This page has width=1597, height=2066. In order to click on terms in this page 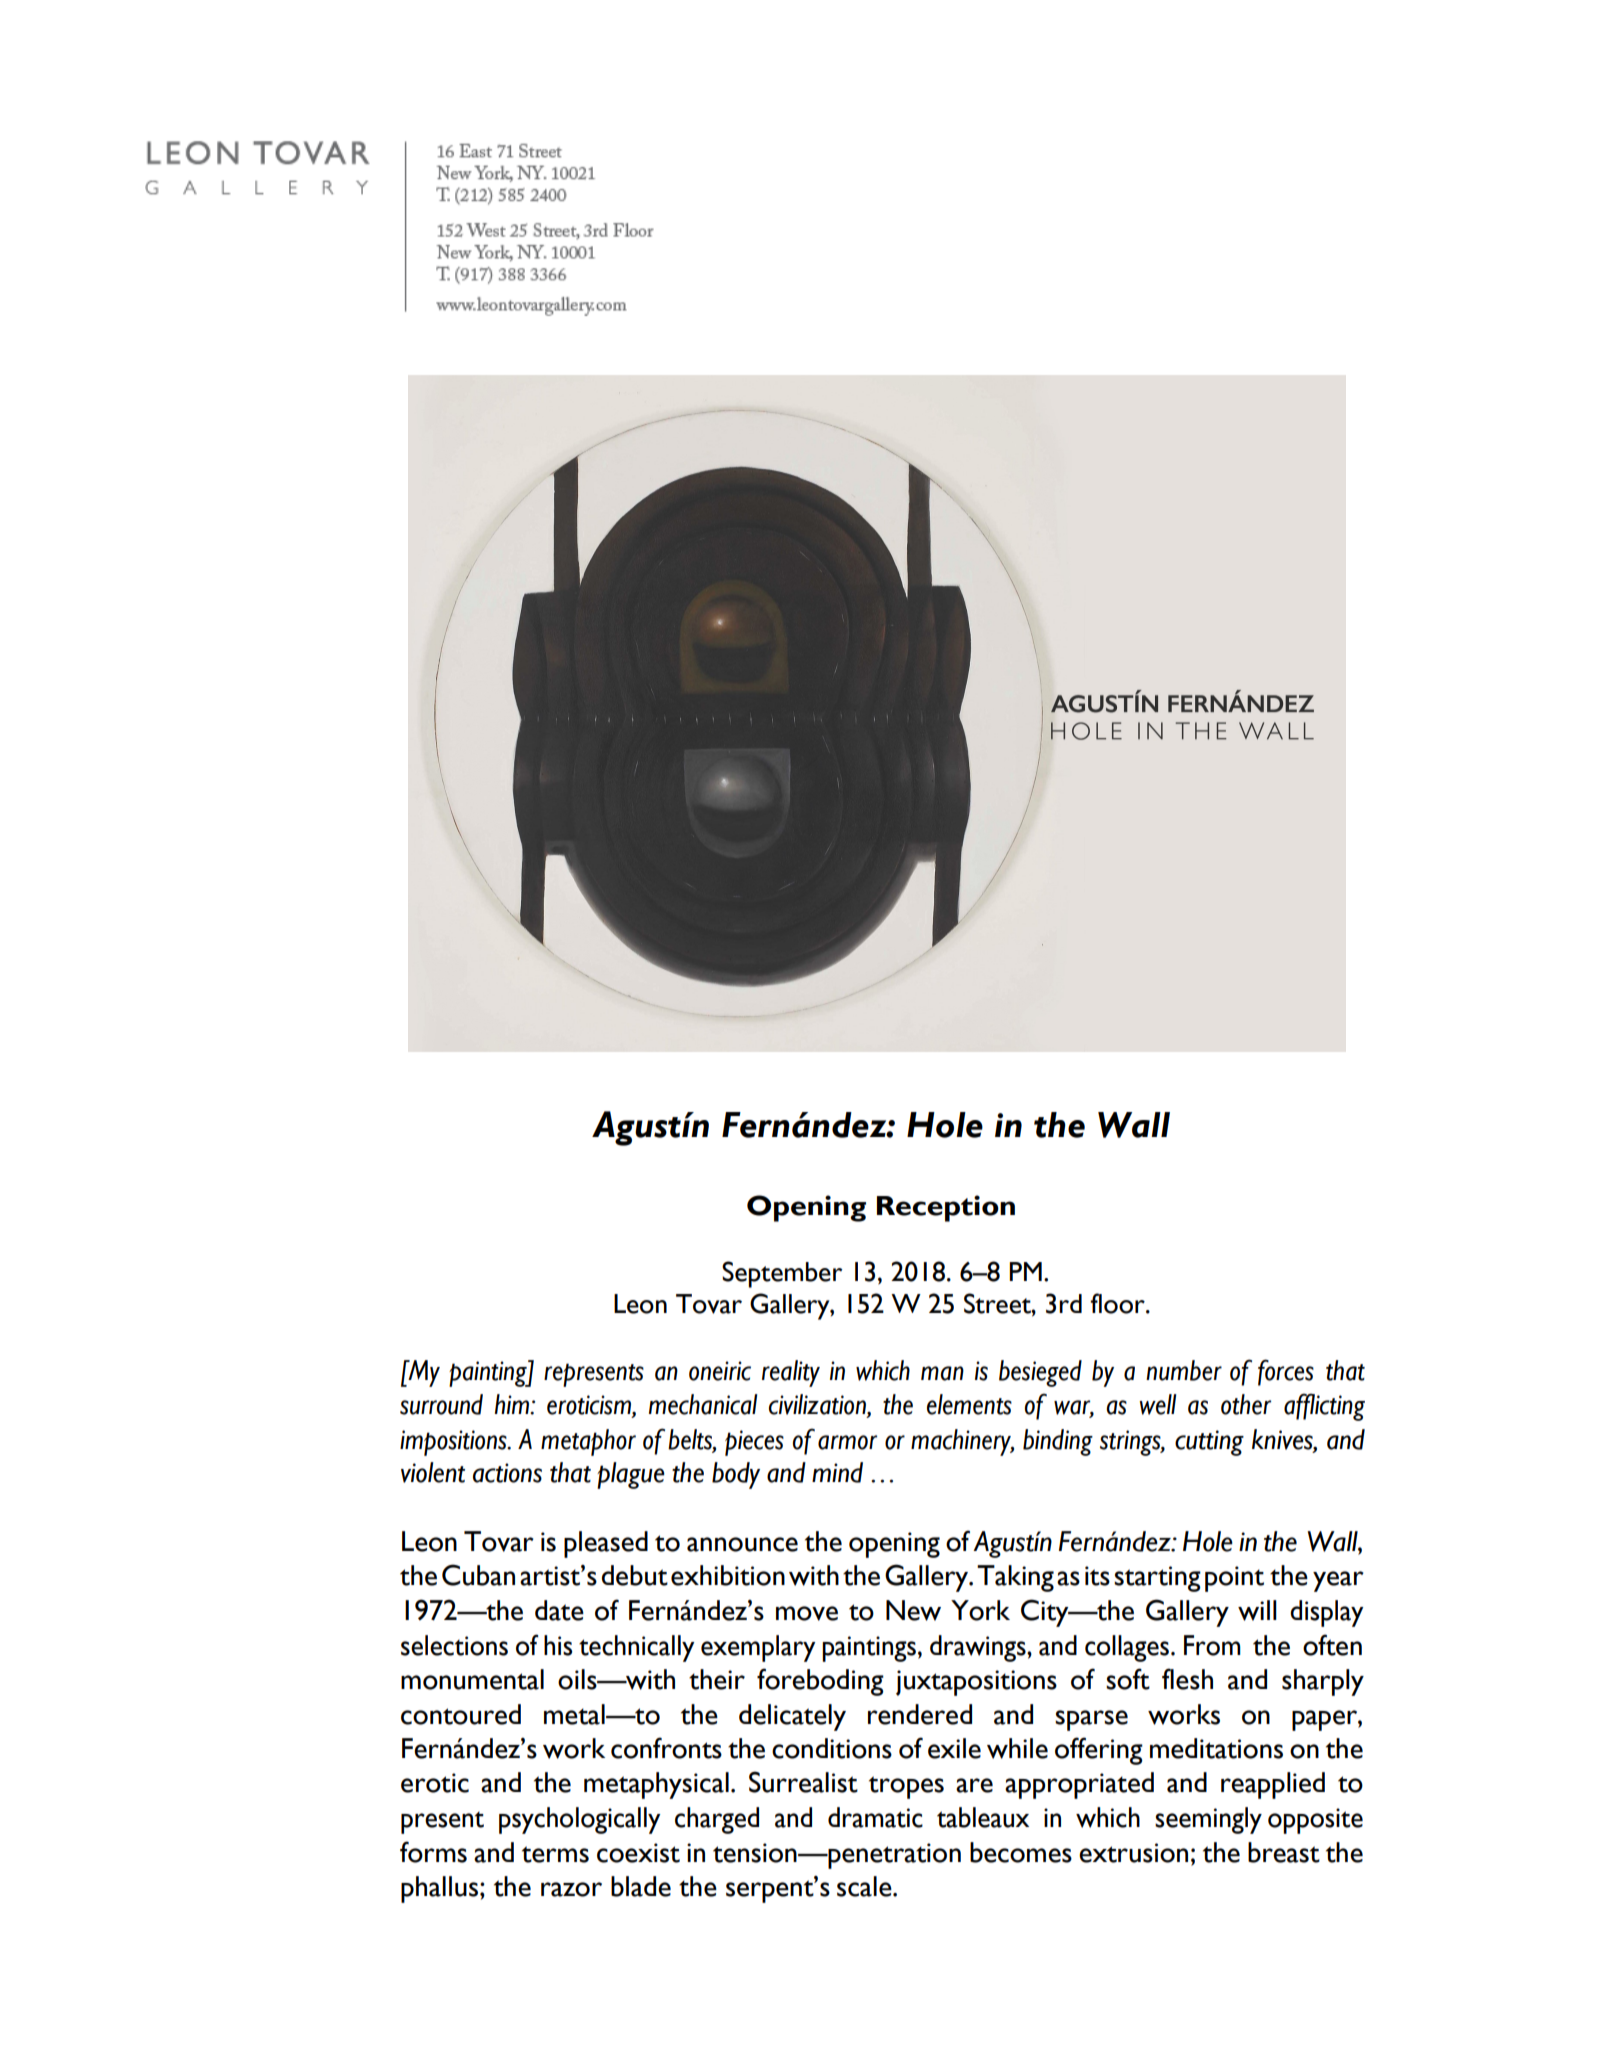, I will do `click(555, 1854)`.
